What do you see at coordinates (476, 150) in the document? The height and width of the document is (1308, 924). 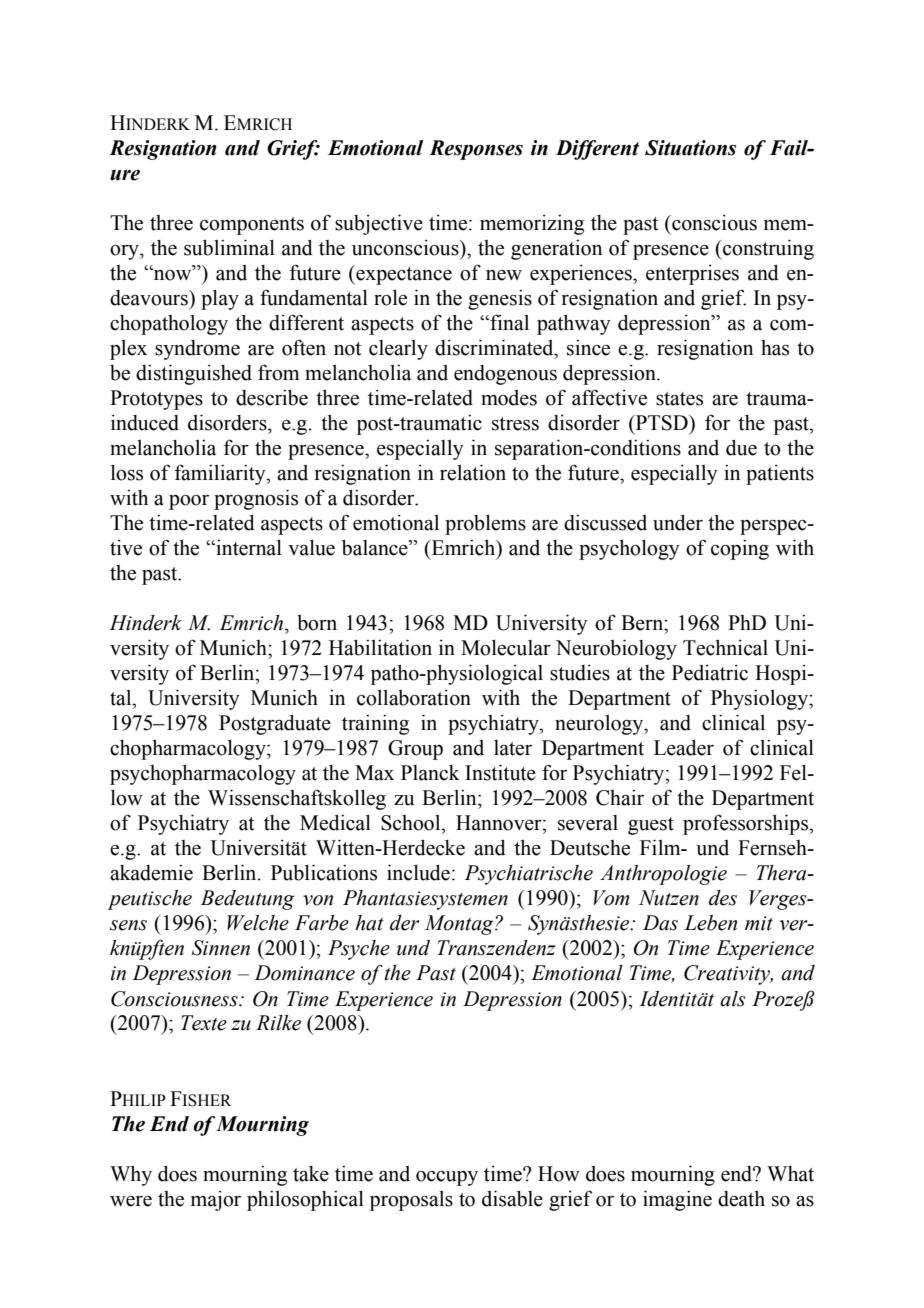 I see `Responses` at bounding box center [476, 150].
